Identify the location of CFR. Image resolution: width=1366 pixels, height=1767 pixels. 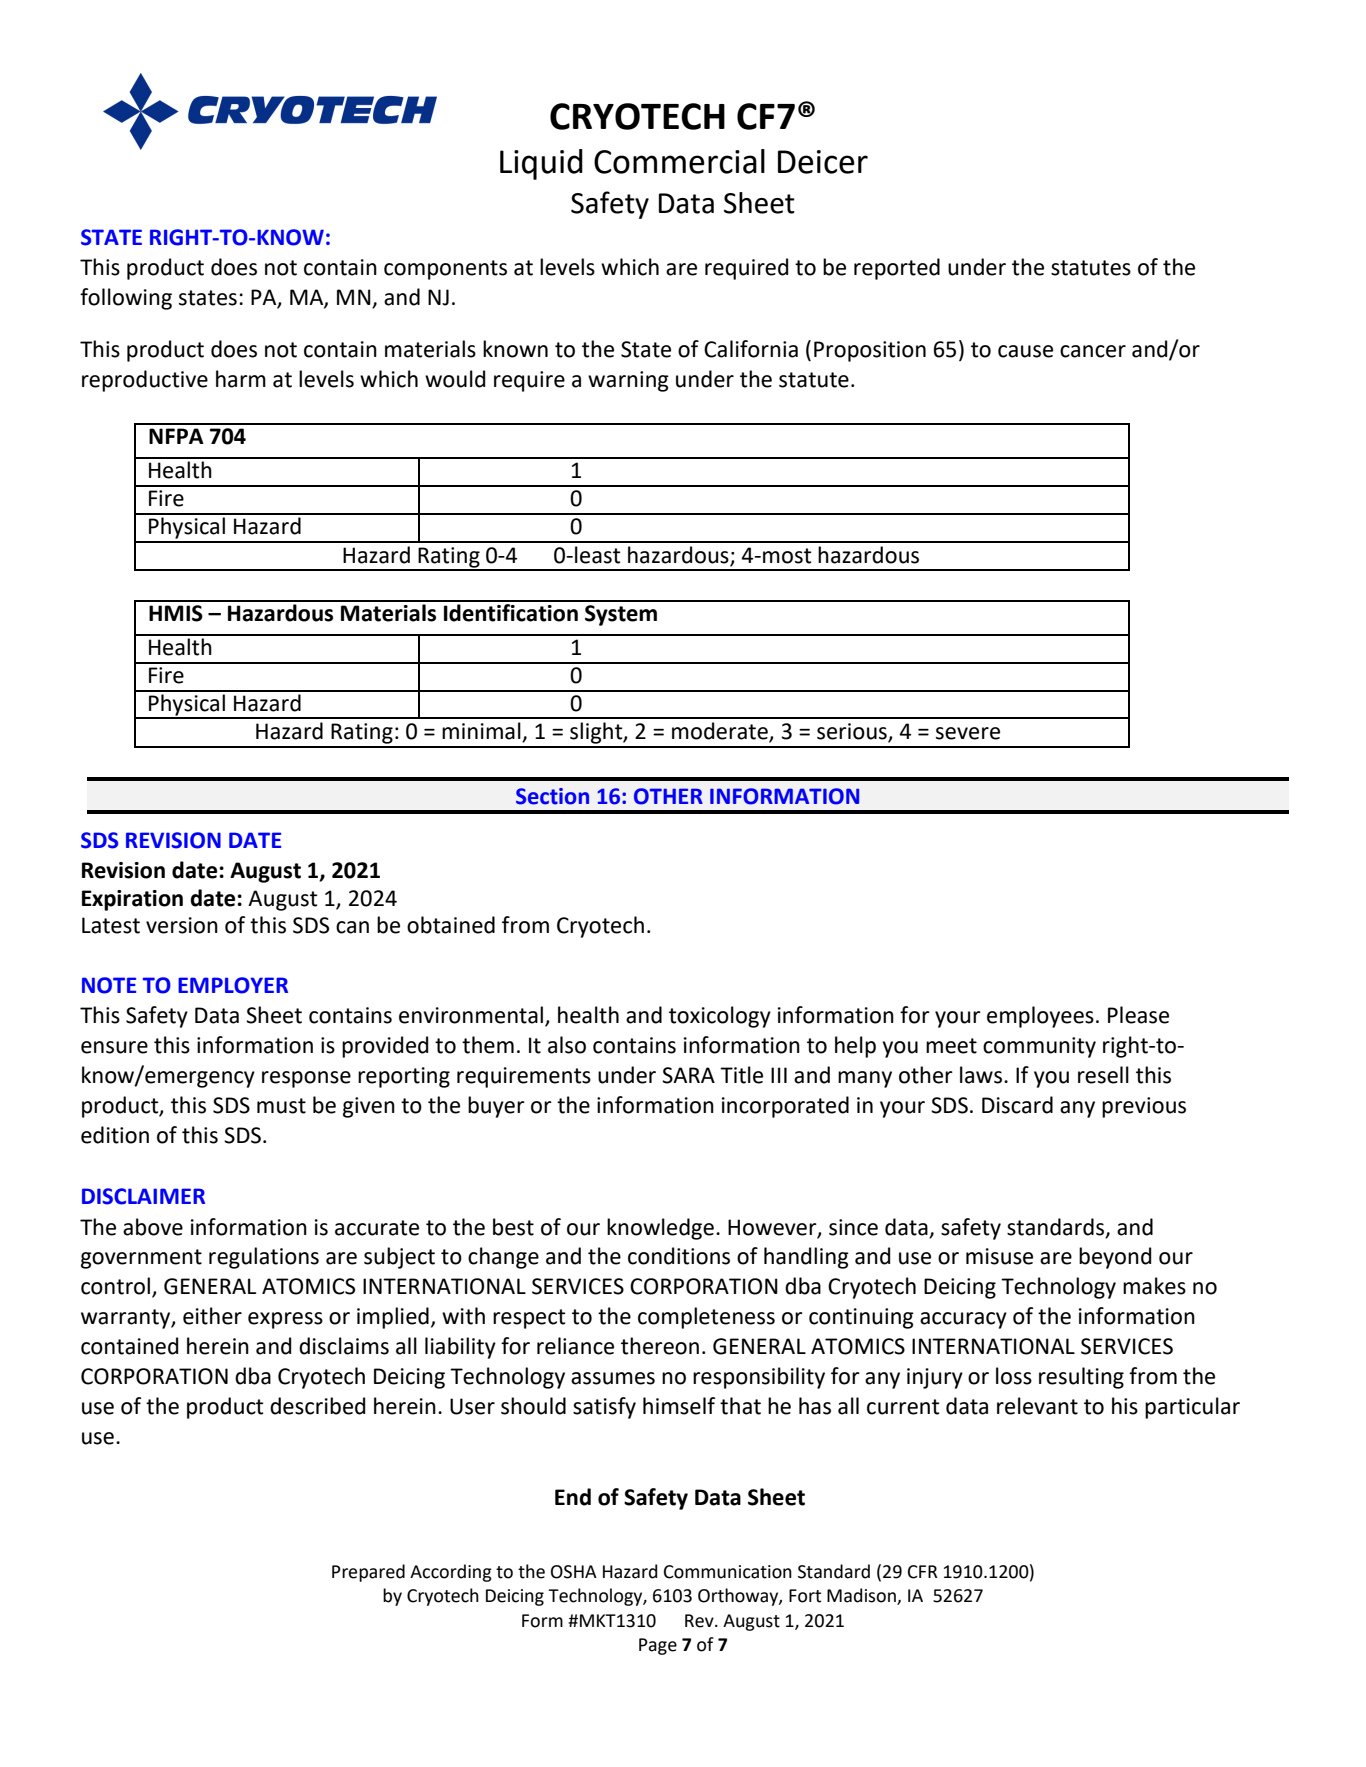
(922, 1572).
